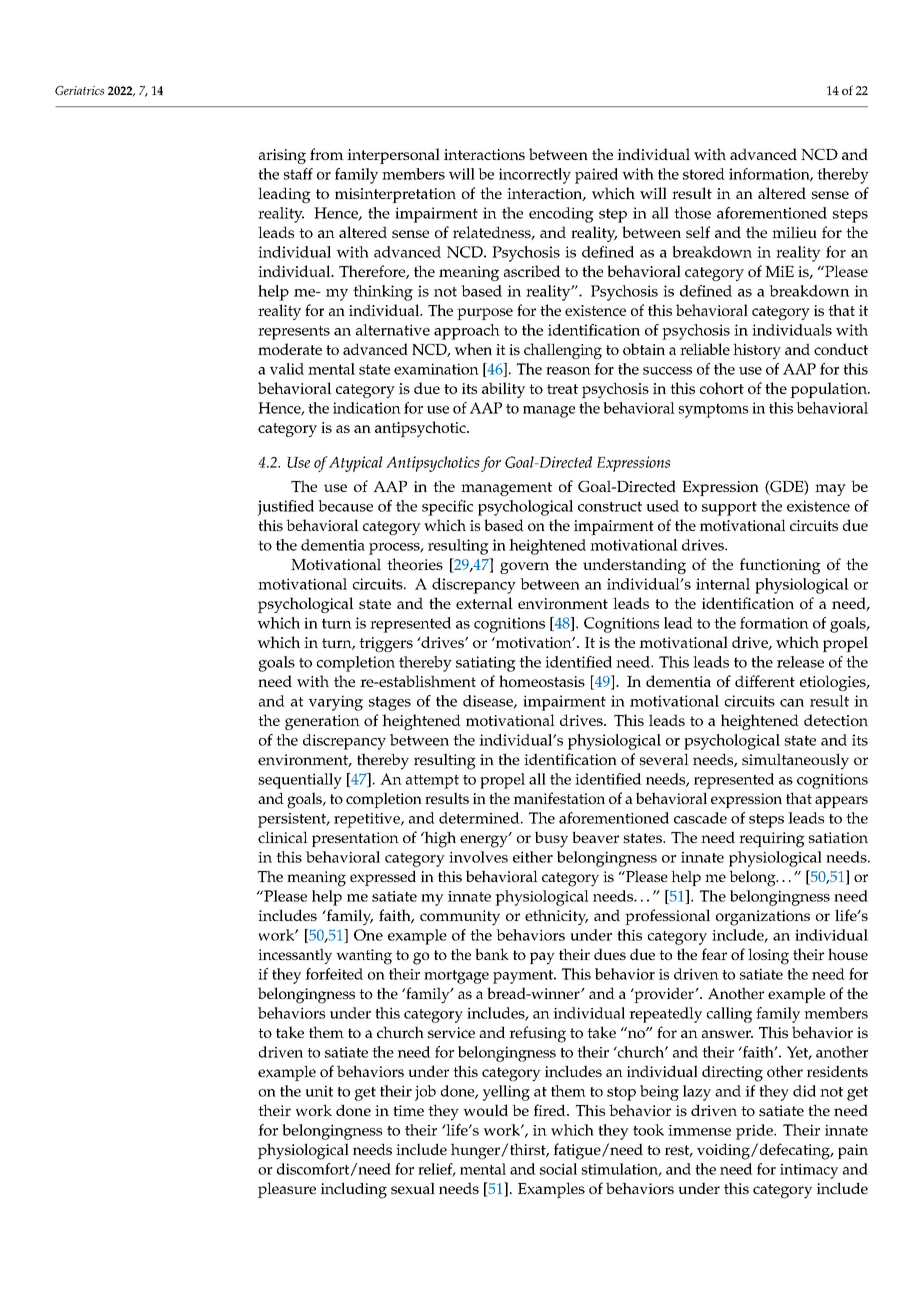  Describe the element at coordinates (285, 508) in the screenshot. I see `justified` at that location.
